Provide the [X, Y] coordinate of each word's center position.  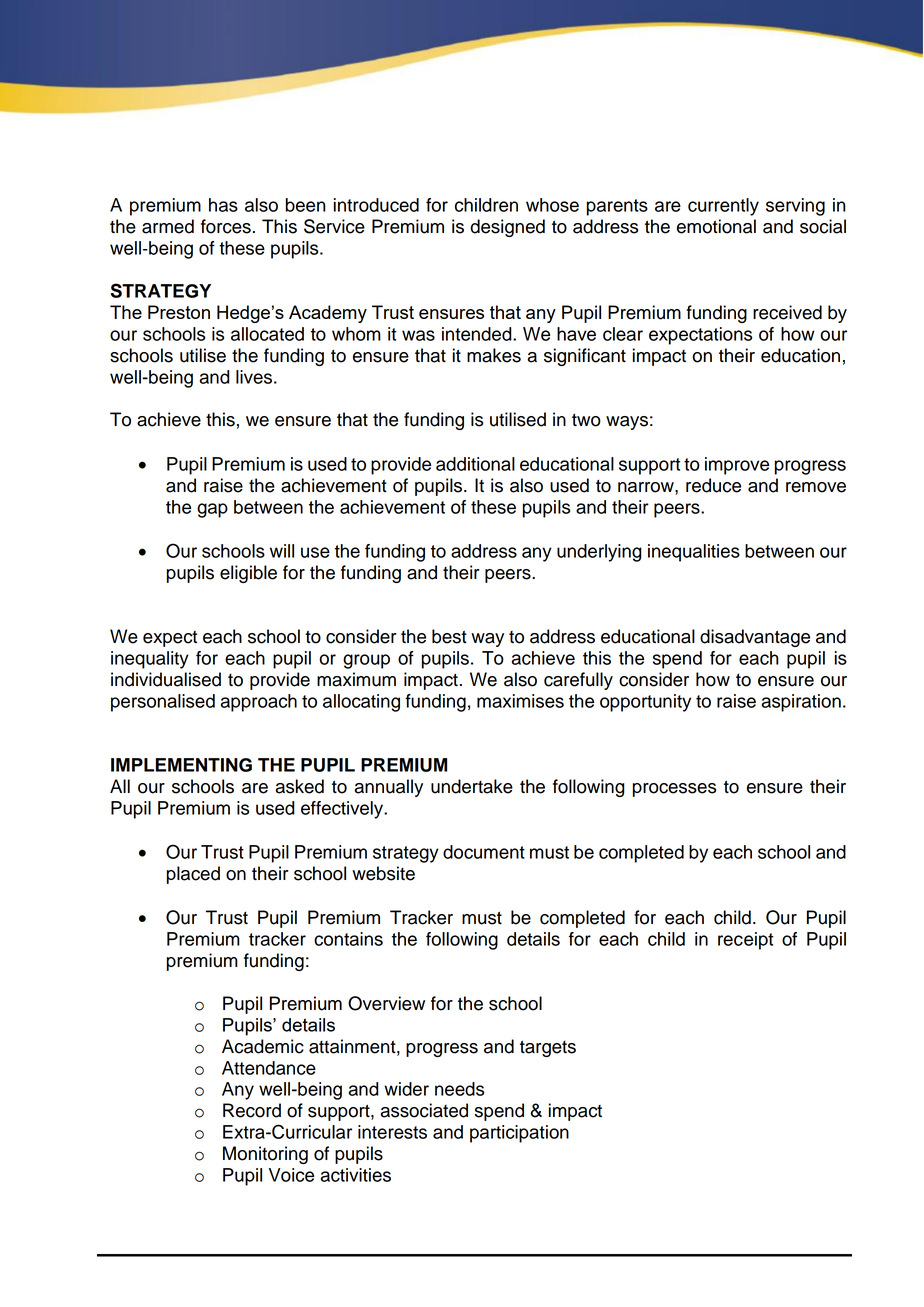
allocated [267, 334]
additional [475, 464]
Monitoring [265, 1155]
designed [507, 228]
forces [226, 226]
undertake [472, 786]
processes [674, 790]
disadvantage [755, 638]
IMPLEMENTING [181, 765]
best [449, 636]
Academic [263, 1046]
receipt [745, 941]
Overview [386, 1003]
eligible [248, 574]
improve [737, 466]
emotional [716, 226]
